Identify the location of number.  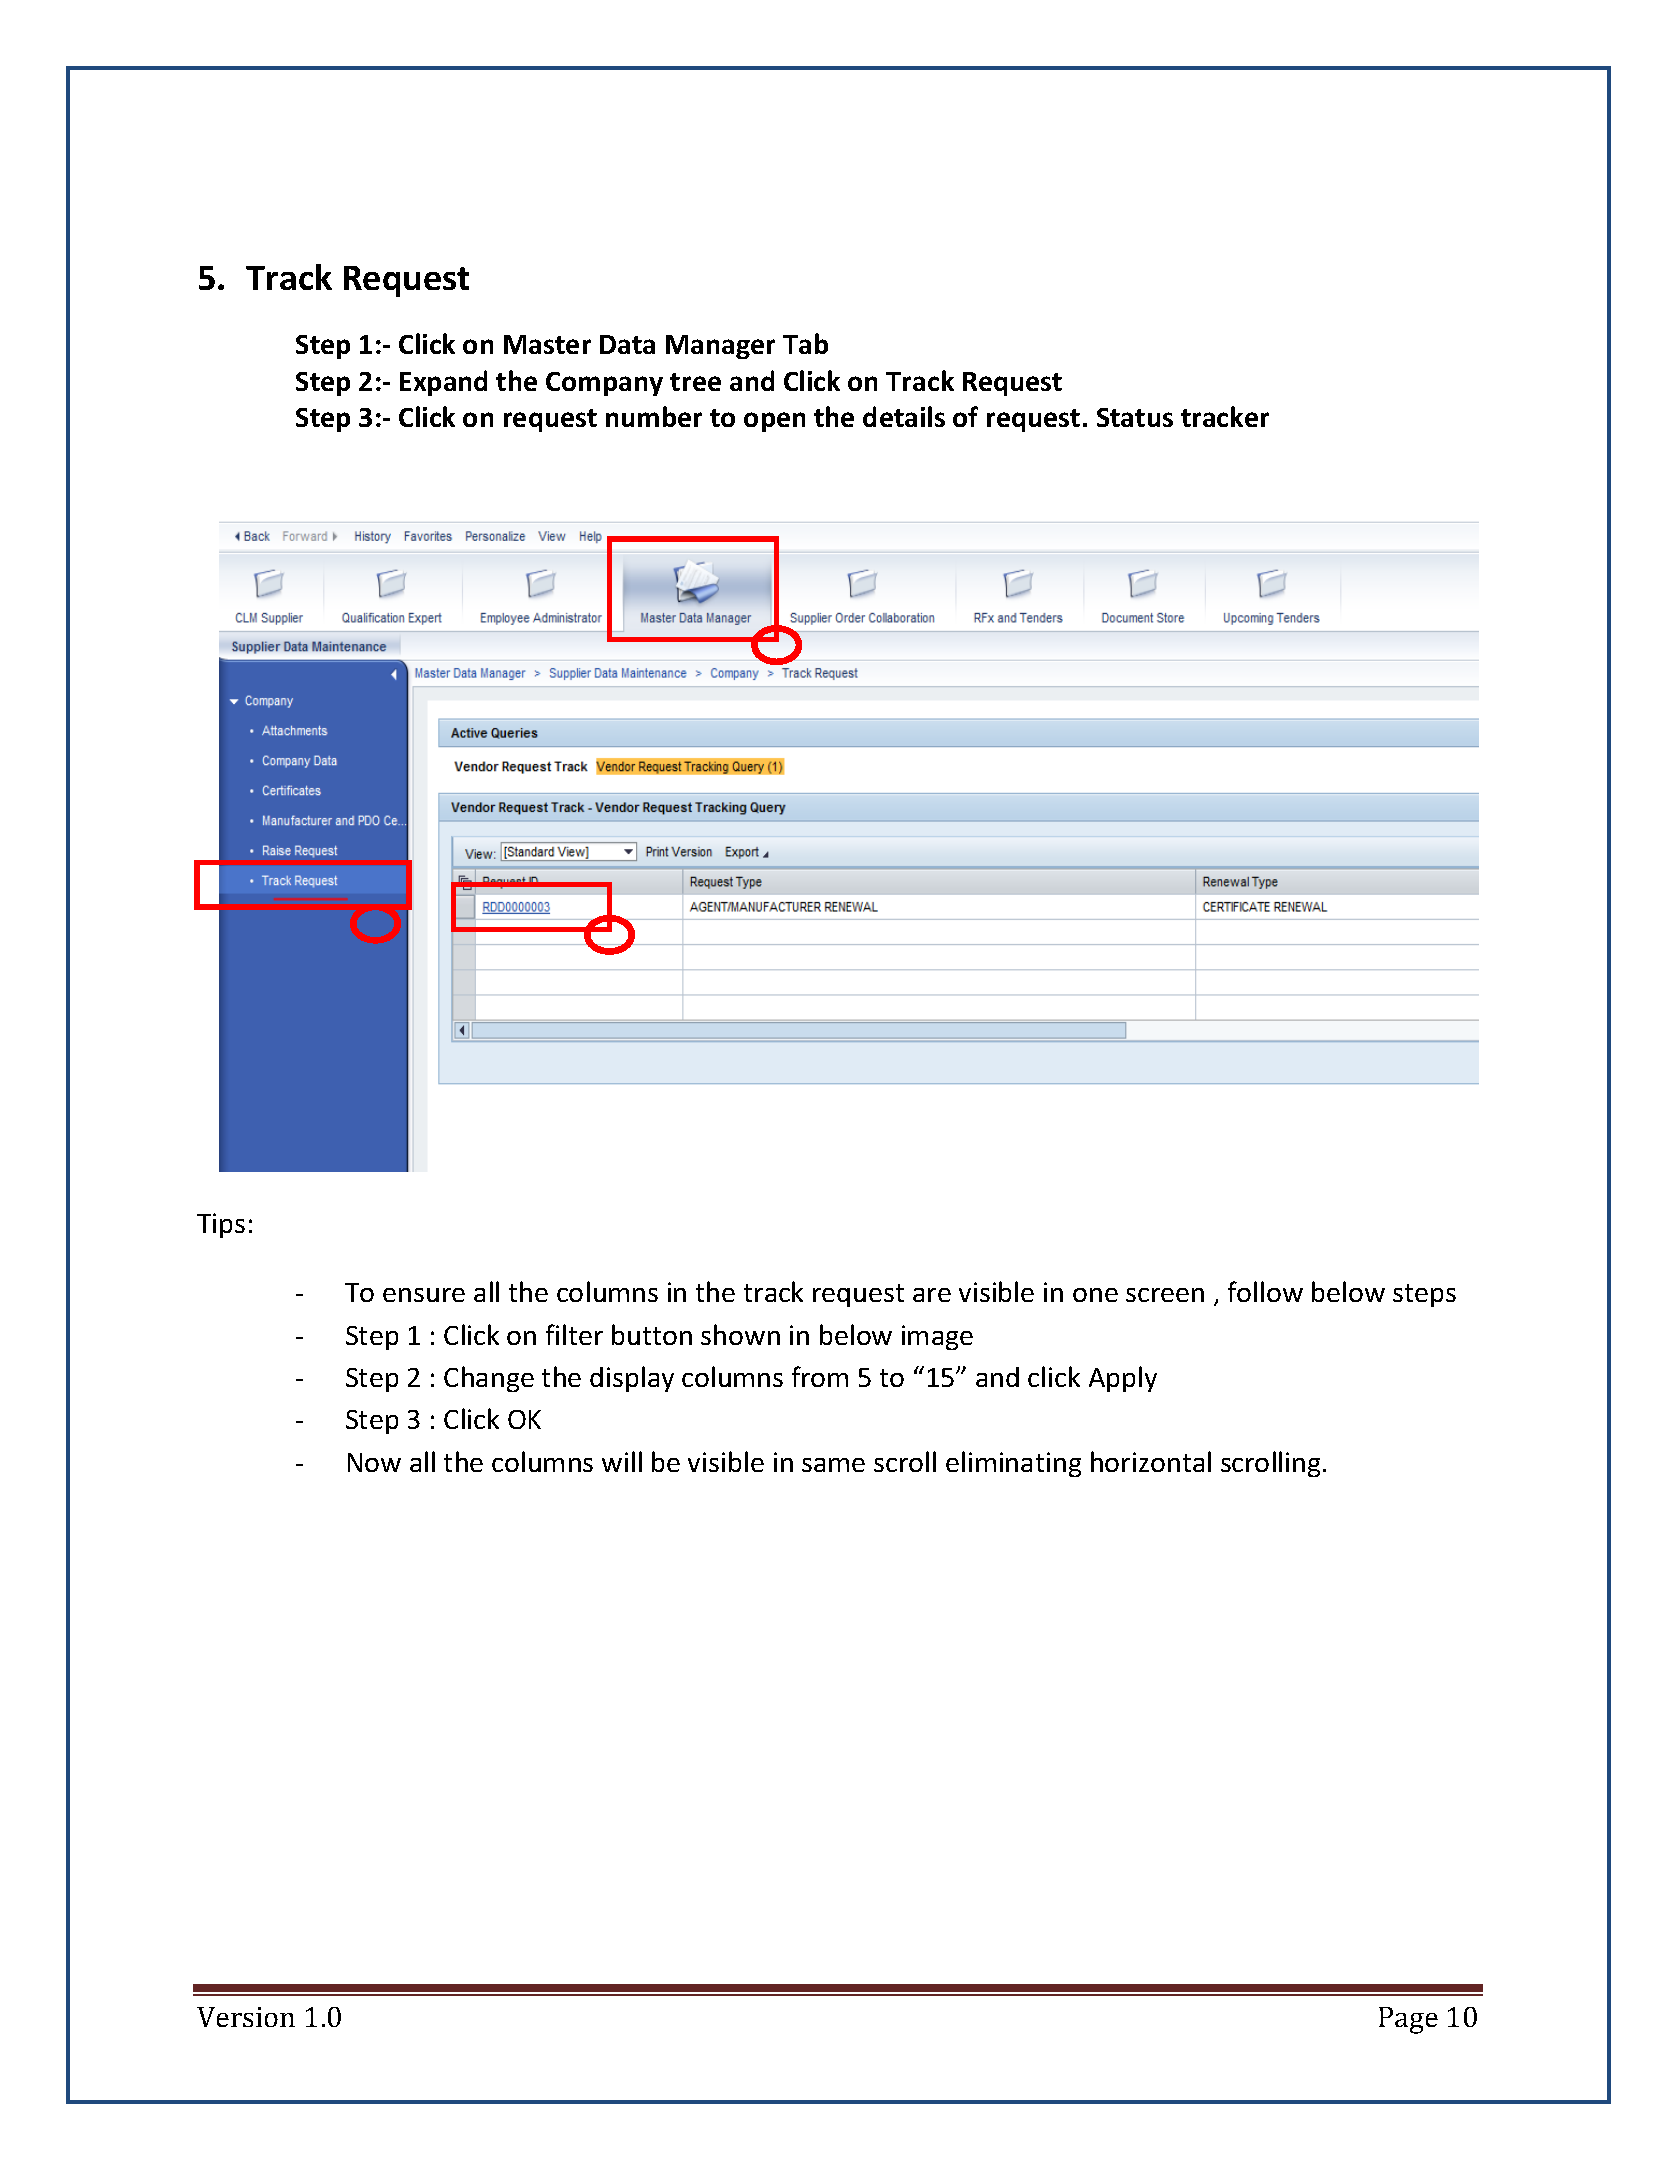
(654, 416).
